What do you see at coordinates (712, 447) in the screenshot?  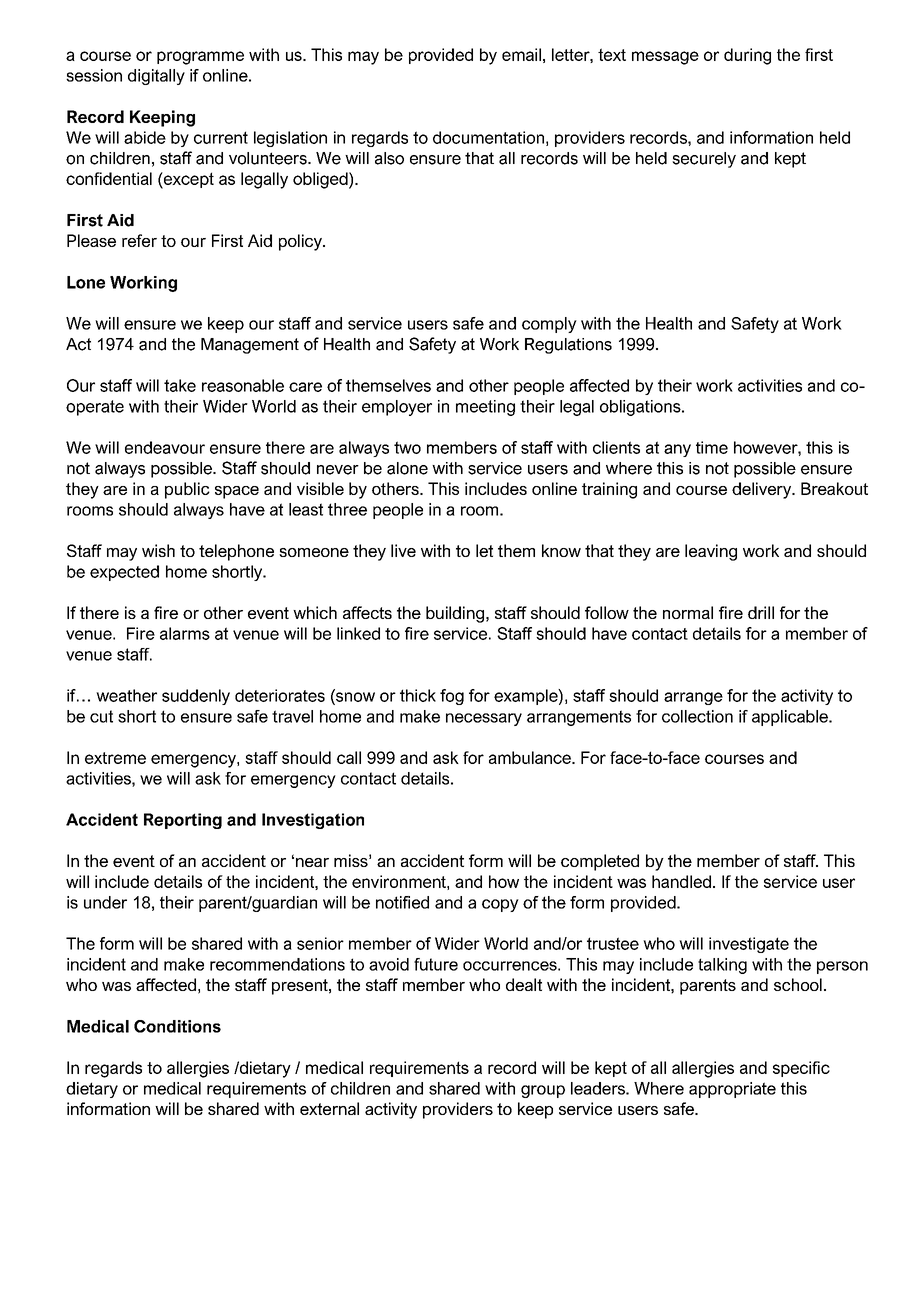 I see `time` at bounding box center [712, 447].
